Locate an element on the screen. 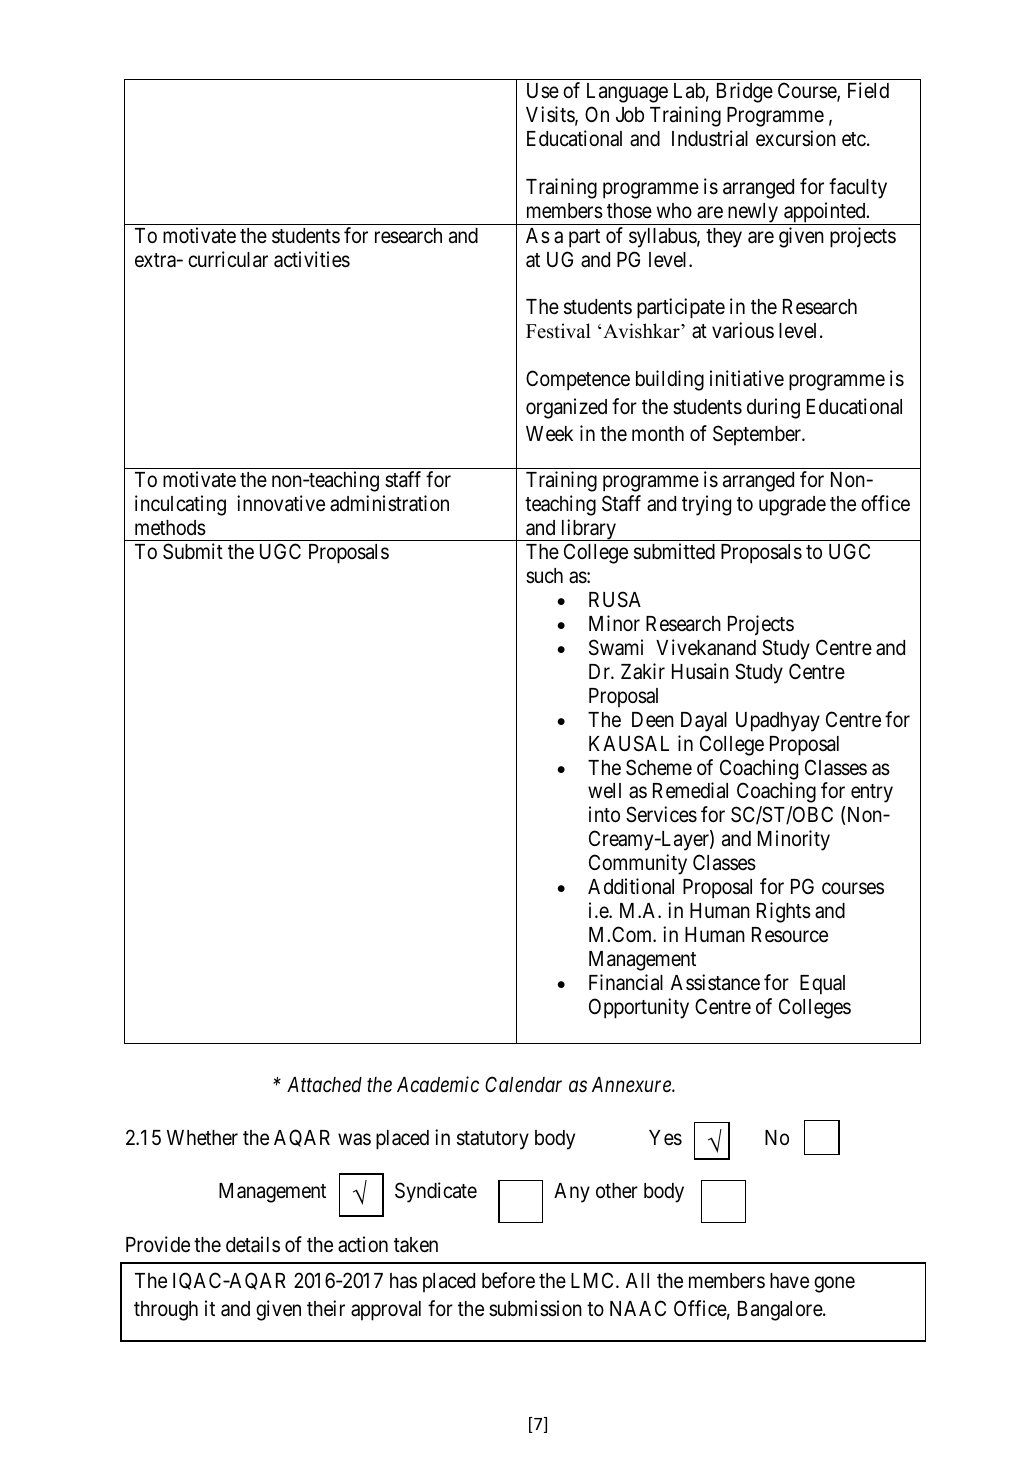 The height and width of the screenshot is (1459, 1031). innovative is located at coordinates (281, 503).
